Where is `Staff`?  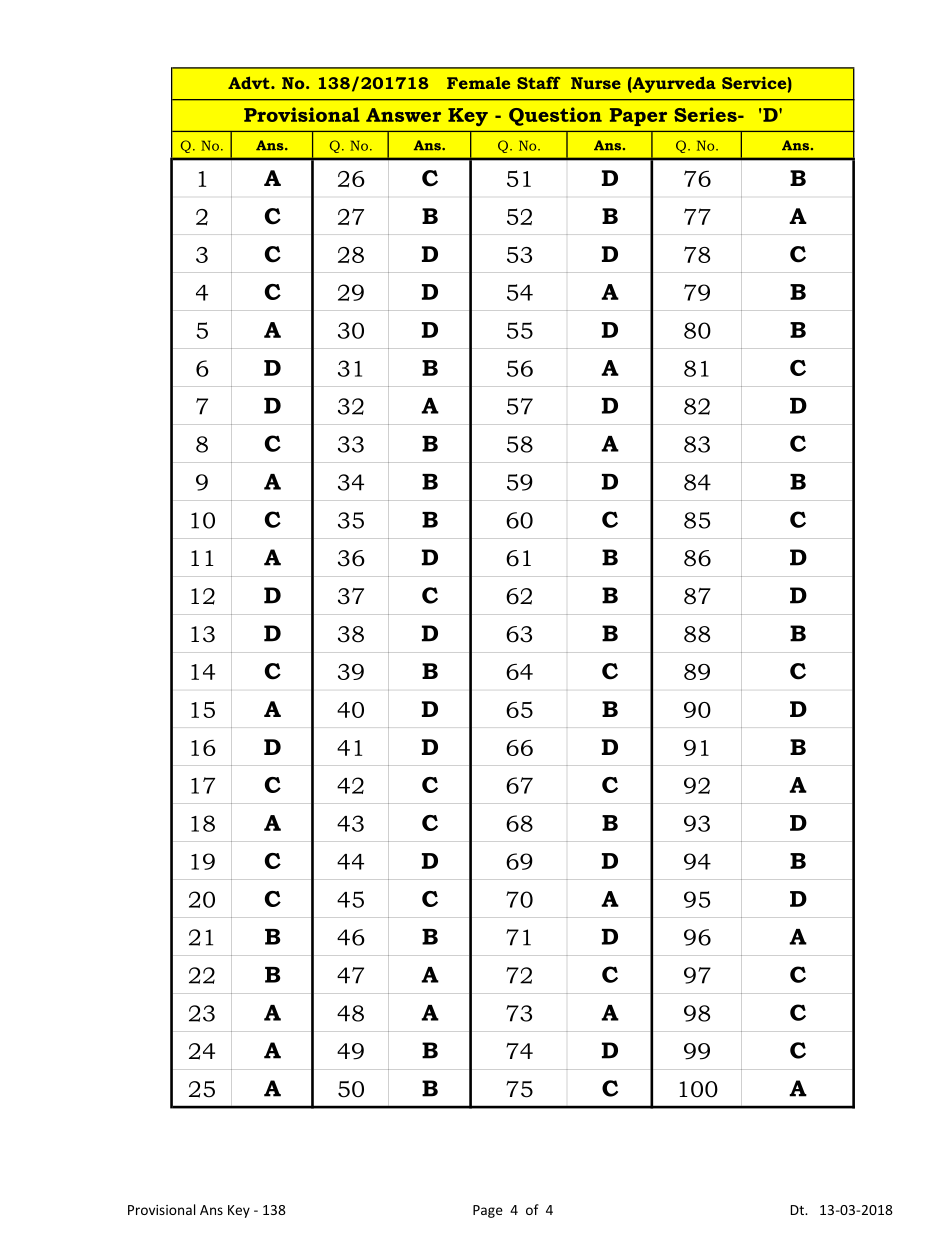 Staff is located at coordinates (539, 83).
